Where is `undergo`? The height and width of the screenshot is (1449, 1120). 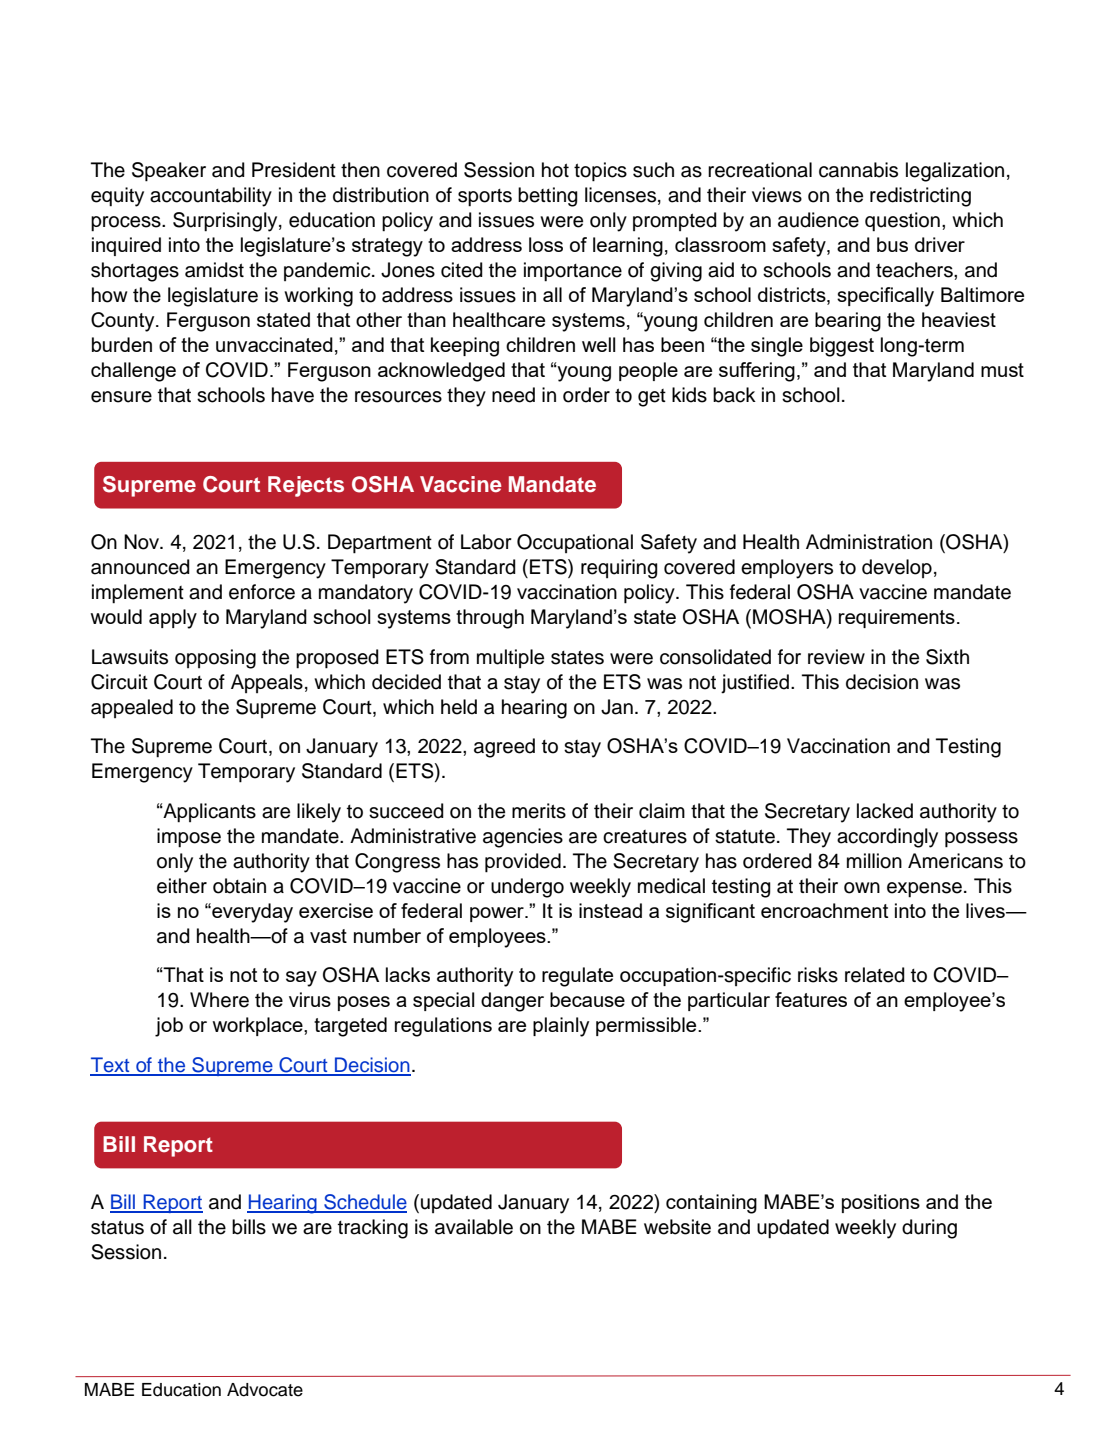 undergo is located at coordinates (527, 888).
